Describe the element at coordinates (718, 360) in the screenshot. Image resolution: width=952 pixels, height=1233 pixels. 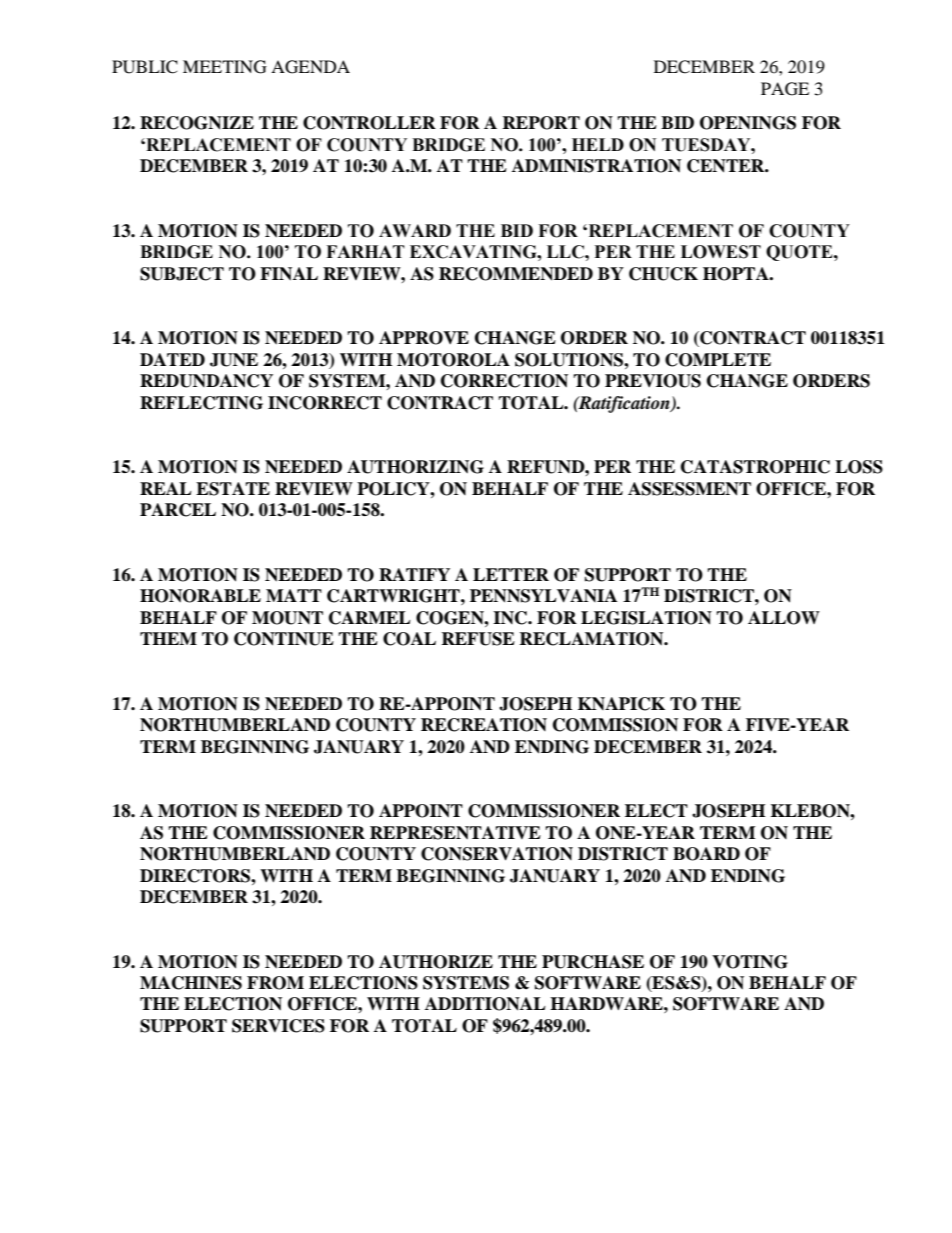
I see `COMPLETE` at that location.
